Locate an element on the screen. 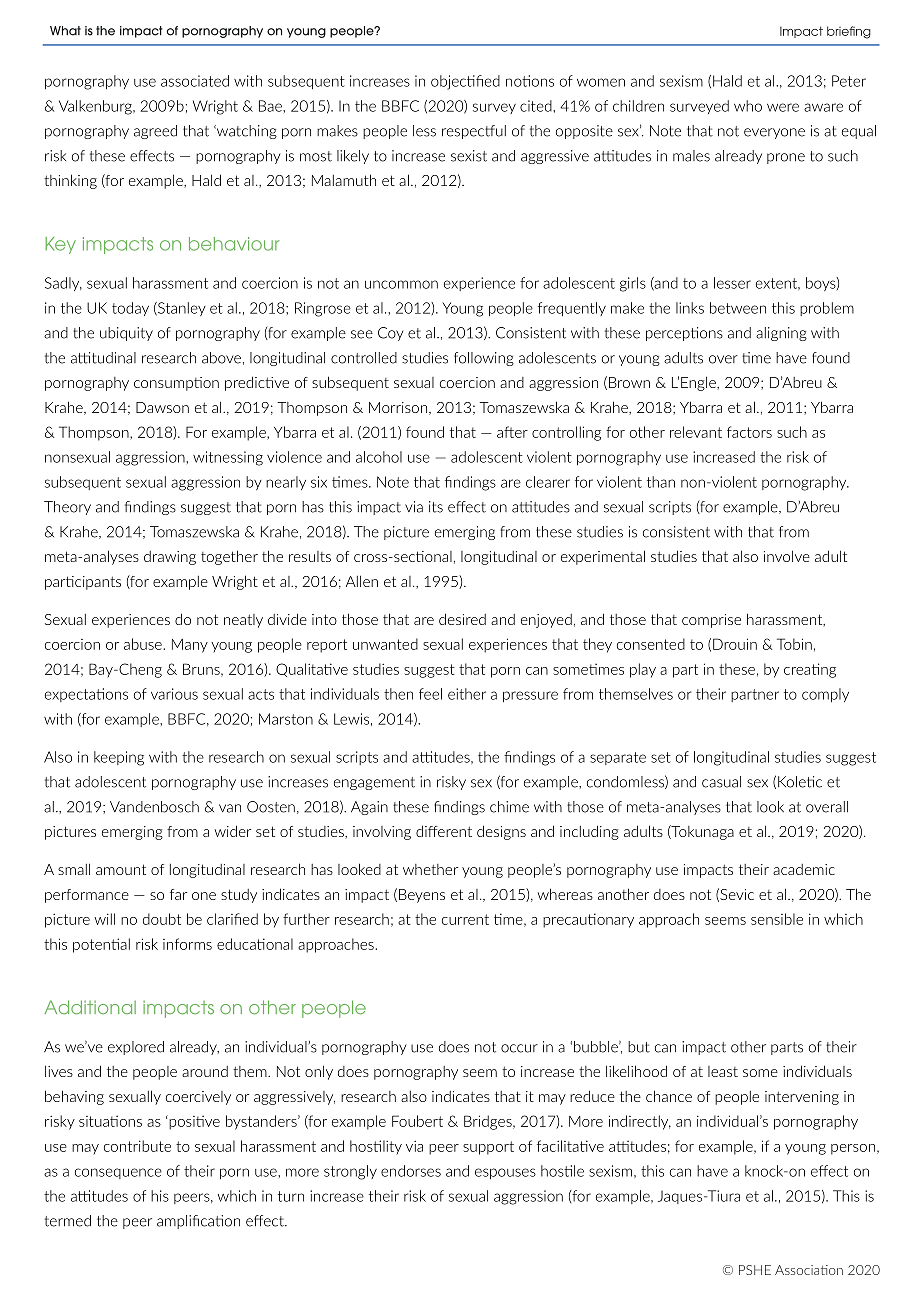 The width and height of the screenshot is (924, 1308). associated is located at coordinates (195, 81).
